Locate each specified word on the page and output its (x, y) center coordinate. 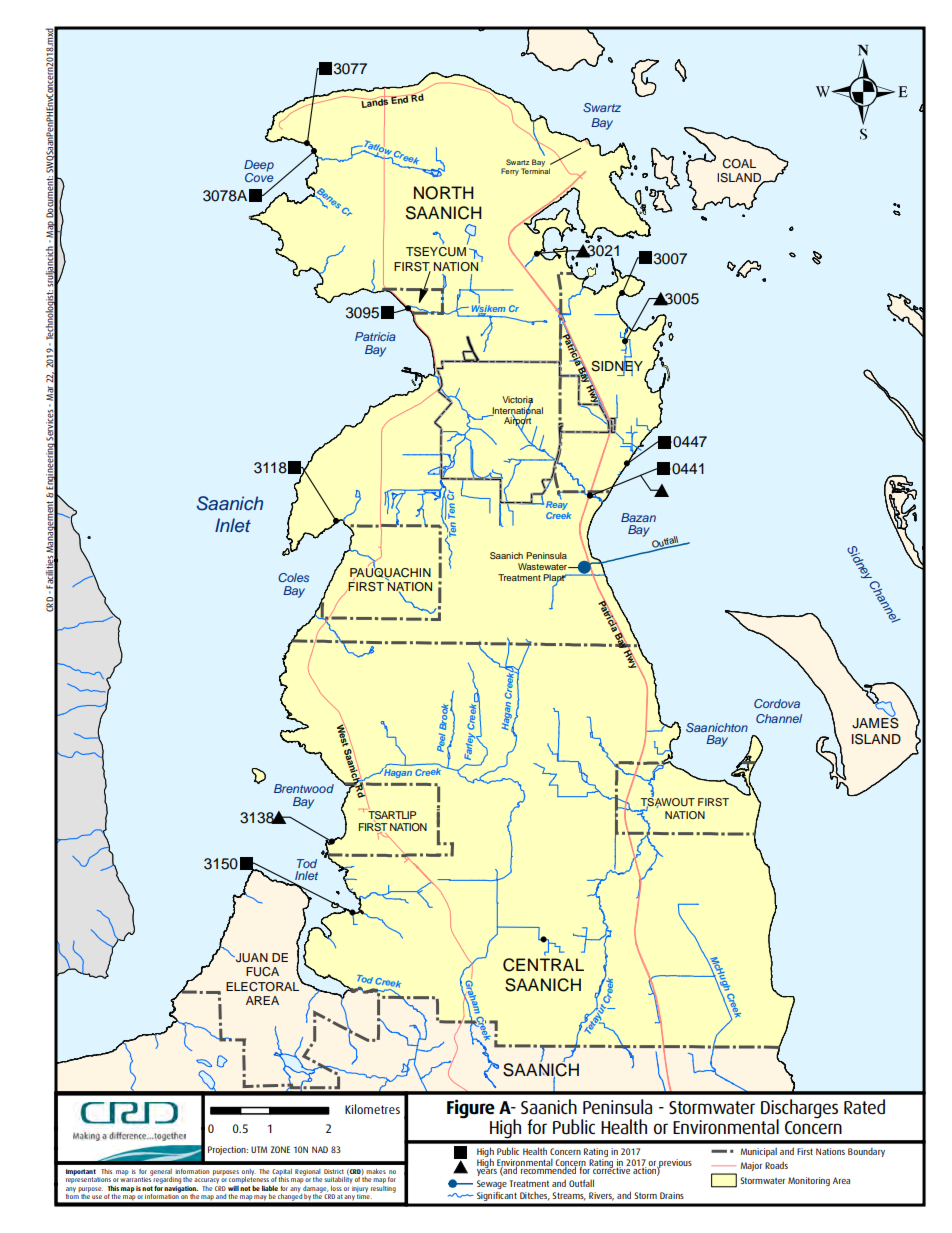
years (487, 1171)
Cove (260, 177)
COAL (739, 164)
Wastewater (543, 566)
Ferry (510, 172)
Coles (293, 577)
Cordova (777, 703)
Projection (228, 1150)
